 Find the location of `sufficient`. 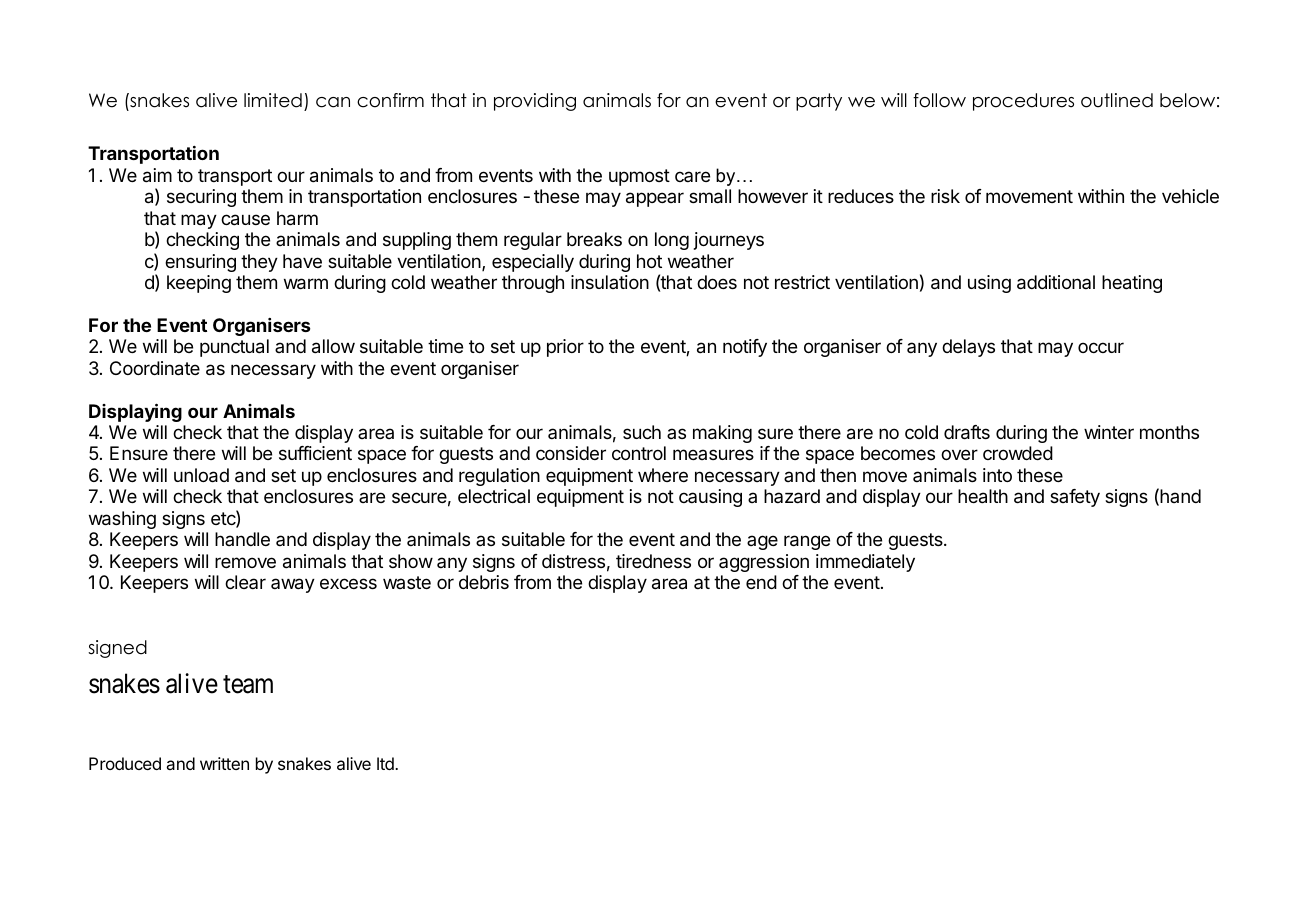

sufficient is located at coordinates (315, 453).
